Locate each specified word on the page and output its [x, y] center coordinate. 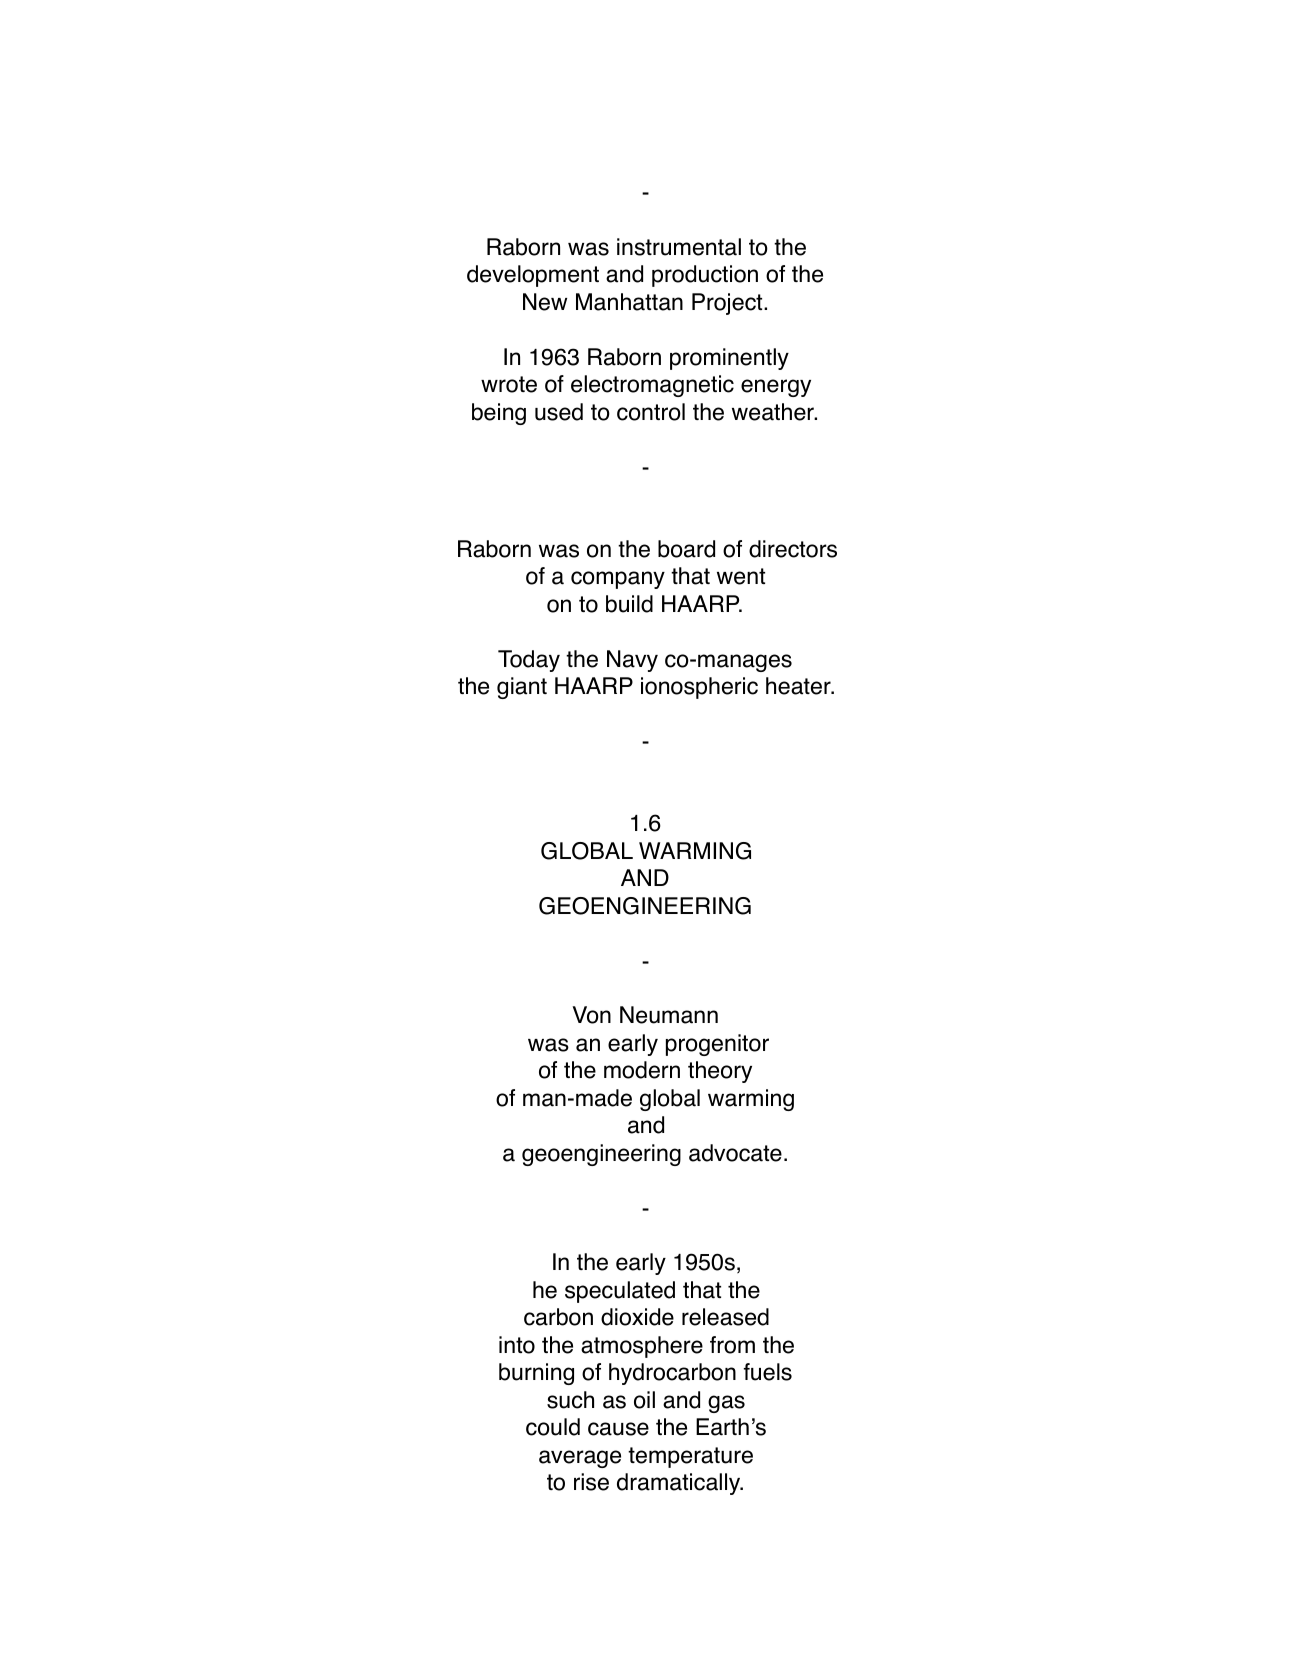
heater [799, 686]
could [553, 1427]
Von [591, 1015]
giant [522, 688]
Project [728, 304]
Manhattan [629, 302]
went [741, 576]
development [533, 276]
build [629, 604]
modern [642, 1070]
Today [529, 661]
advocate [735, 1153]
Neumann [669, 1015]
